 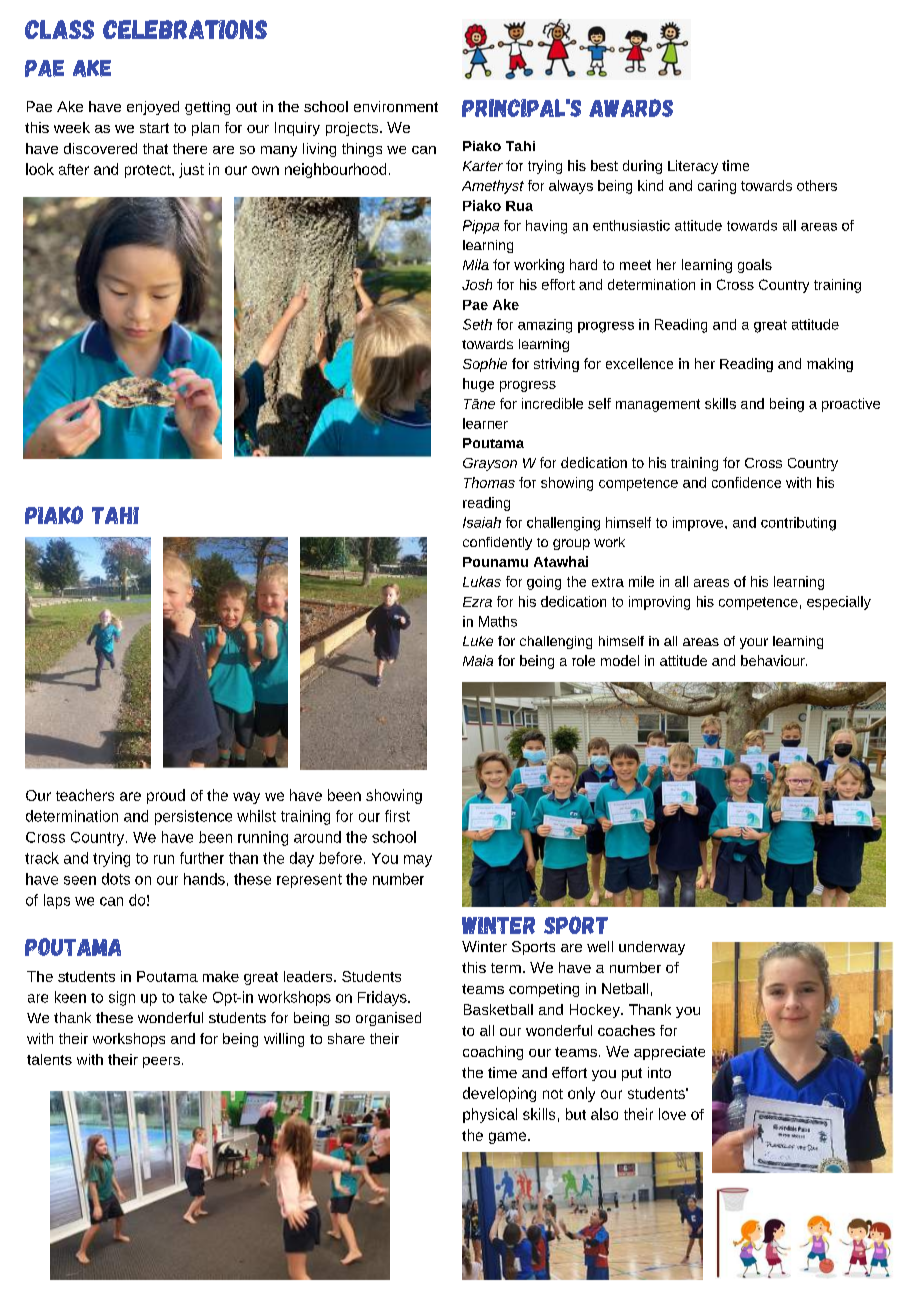 What do you see at coordinates (631, 108) in the image?
I see `awards` at bounding box center [631, 108].
